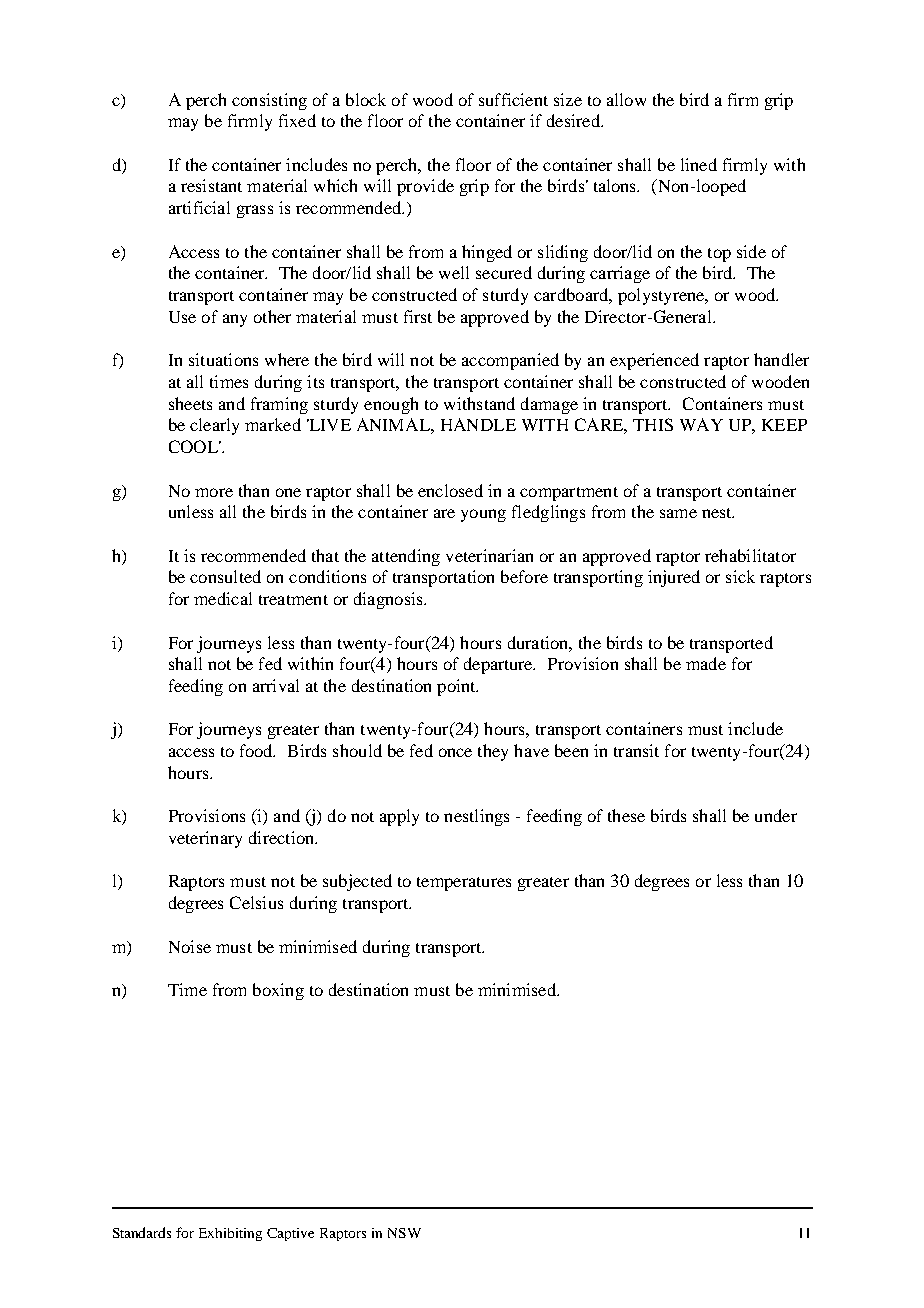 The height and width of the image is (1308, 924). I want to click on under, so click(776, 815).
